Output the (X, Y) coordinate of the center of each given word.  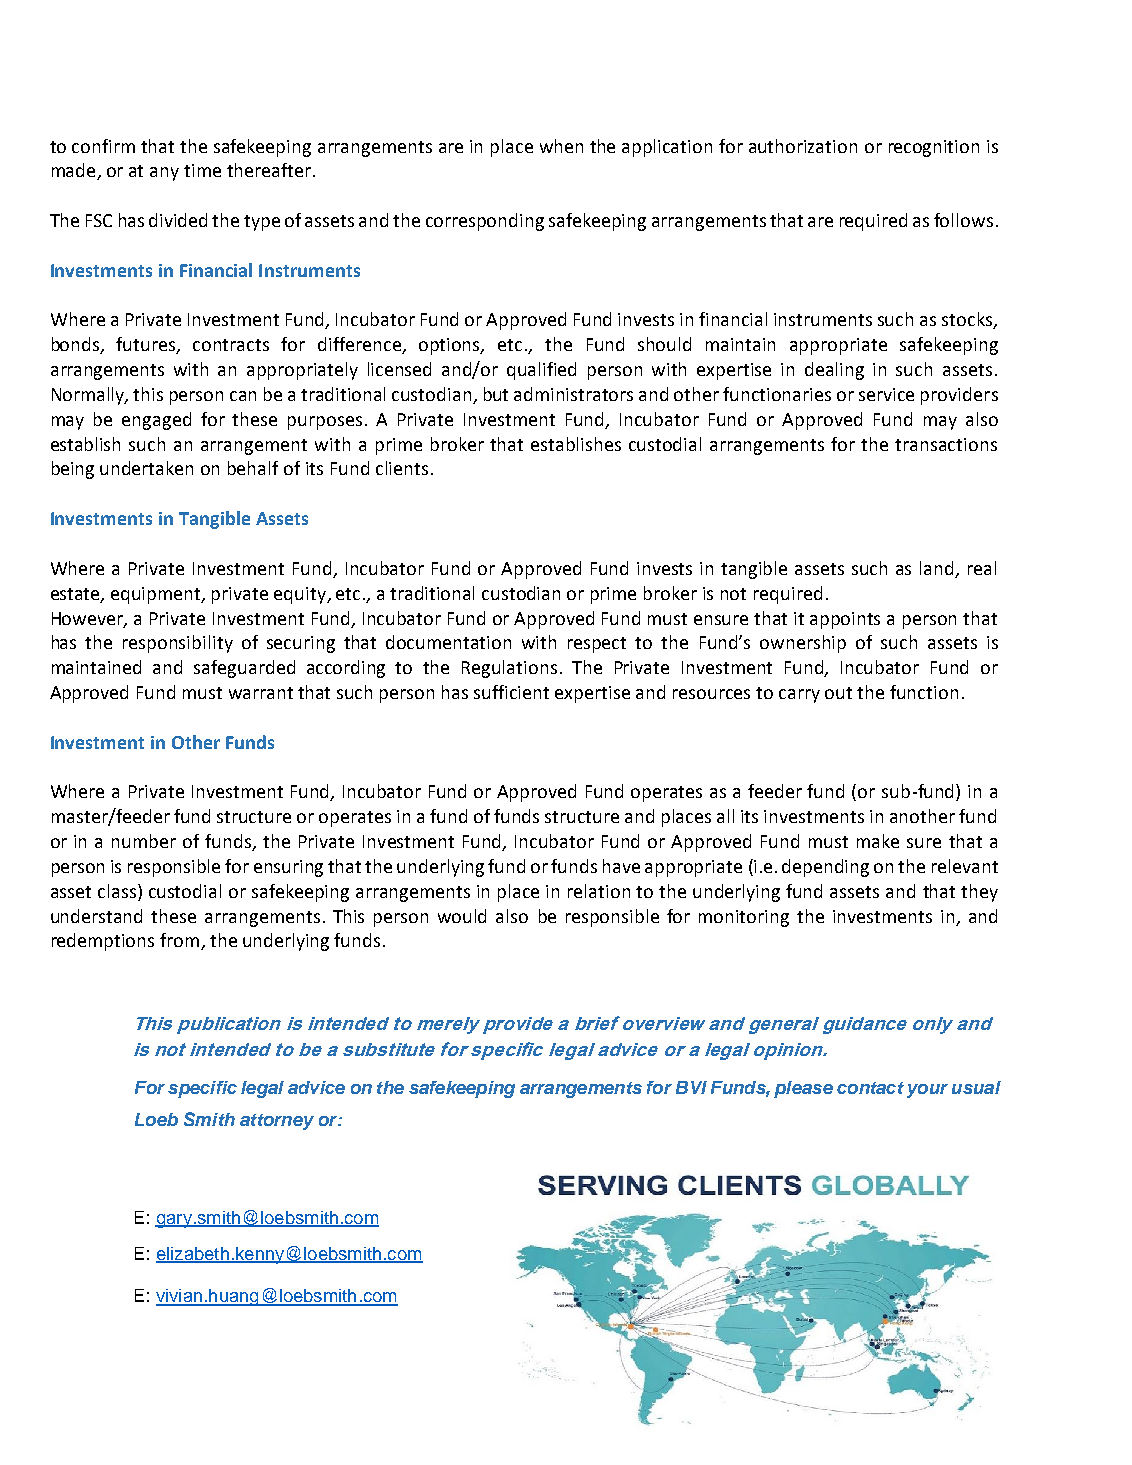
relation (599, 891)
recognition (934, 148)
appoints (845, 620)
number (144, 841)
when (561, 146)
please (803, 1089)
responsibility (178, 644)
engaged (156, 421)
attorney (277, 1122)
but (496, 394)
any (164, 174)
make (878, 841)
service (886, 394)
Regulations (509, 669)
